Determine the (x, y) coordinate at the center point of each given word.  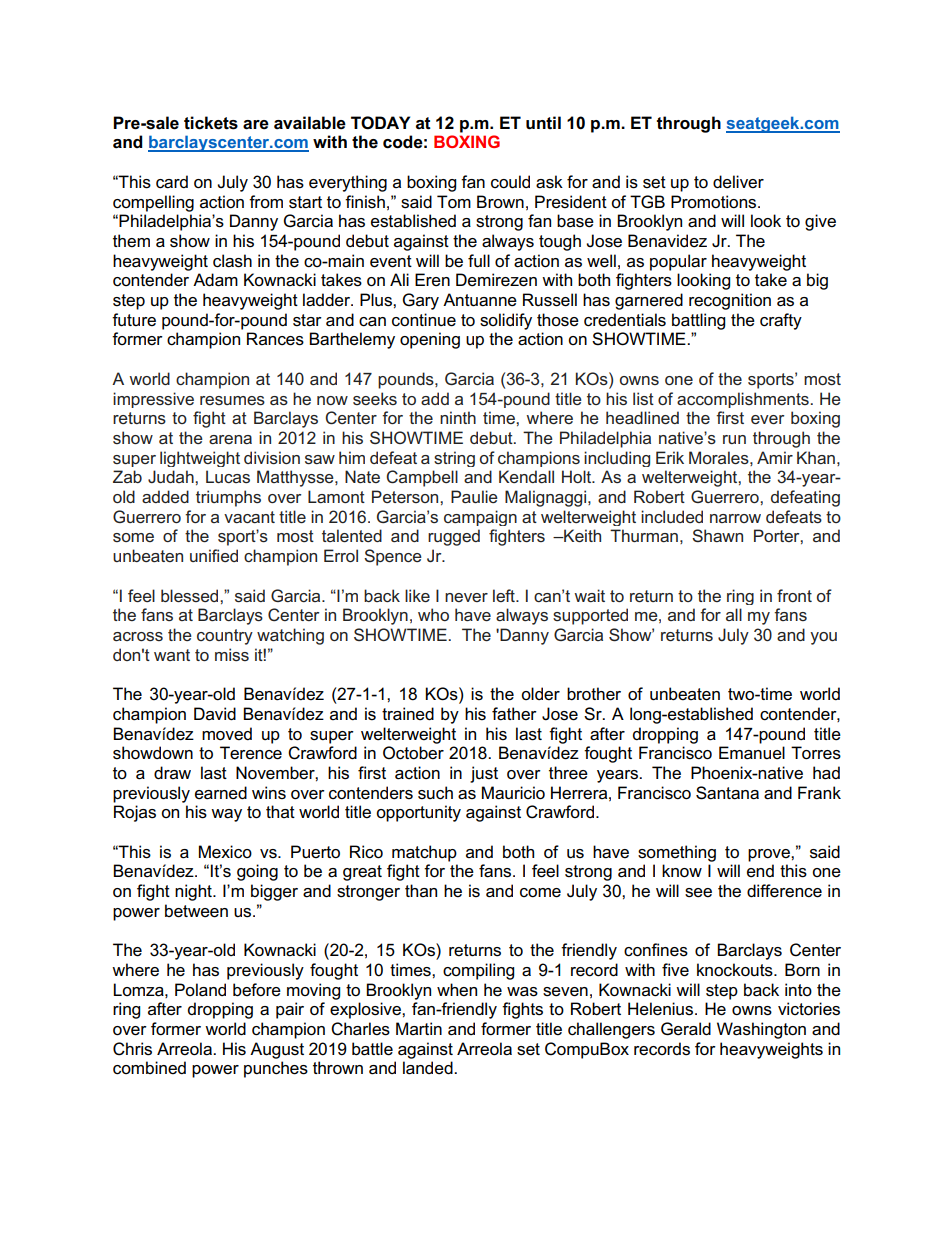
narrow (735, 518)
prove (770, 855)
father (514, 714)
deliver (738, 182)
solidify (506, 321)
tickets (211, 123)
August (277, 1050)
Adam (215, 280)
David (215, 713)
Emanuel (752, 753)
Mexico (225, 852)
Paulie (474, 496)
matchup (424, 853)
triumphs (228, 498)
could (510, 182)
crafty (781, 321)
